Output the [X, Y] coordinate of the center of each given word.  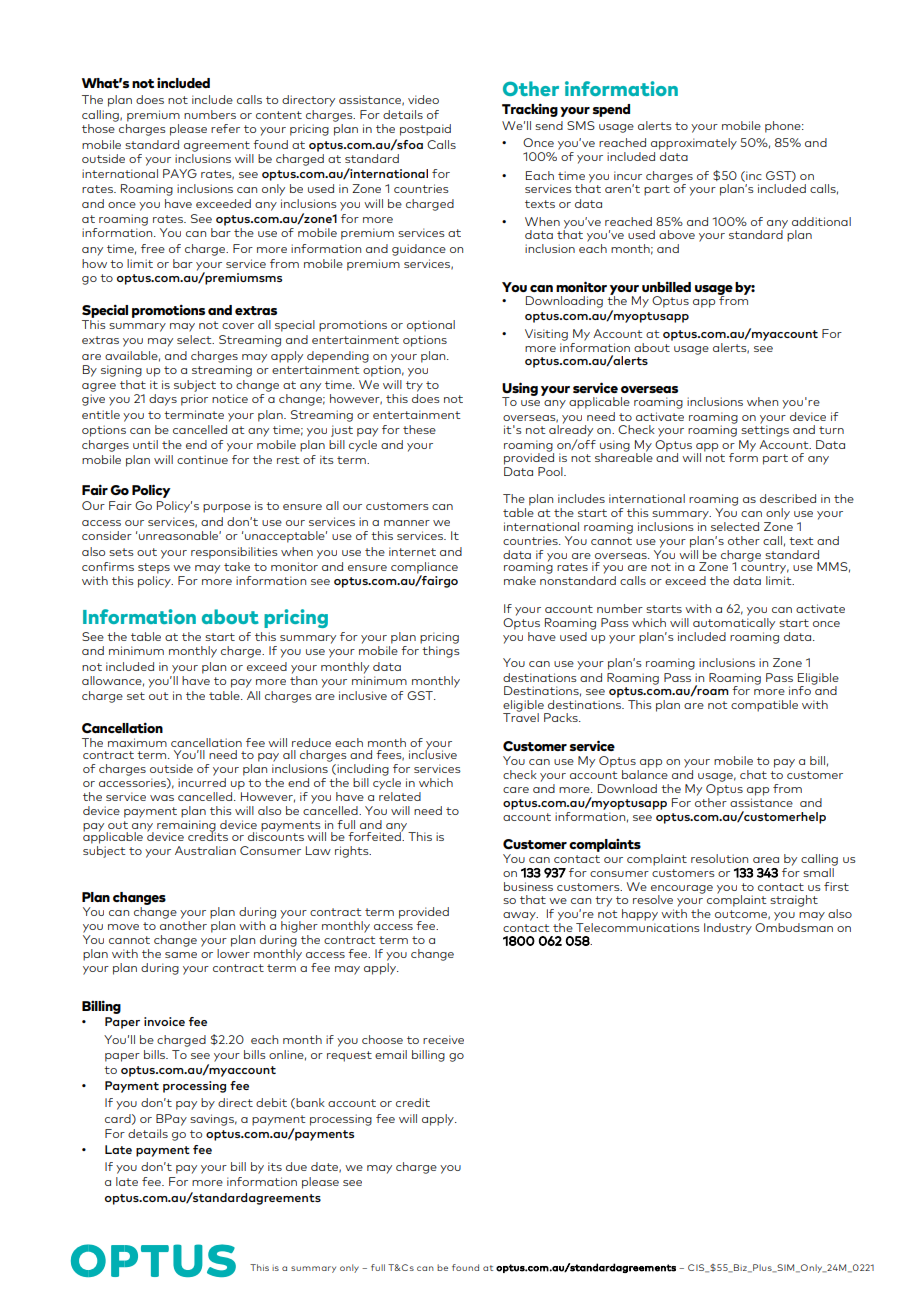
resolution [719, 858]
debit [271, 1102]
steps [154, 568]
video [423, 99]
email [391, 1054]
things [441, 652]
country [765, 567]
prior [194, 400]
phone [784, 127]
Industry [728, 929]
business [528, 886]
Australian [205, 850]
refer [225, 128]
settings [765, 430]
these [419, 429]
